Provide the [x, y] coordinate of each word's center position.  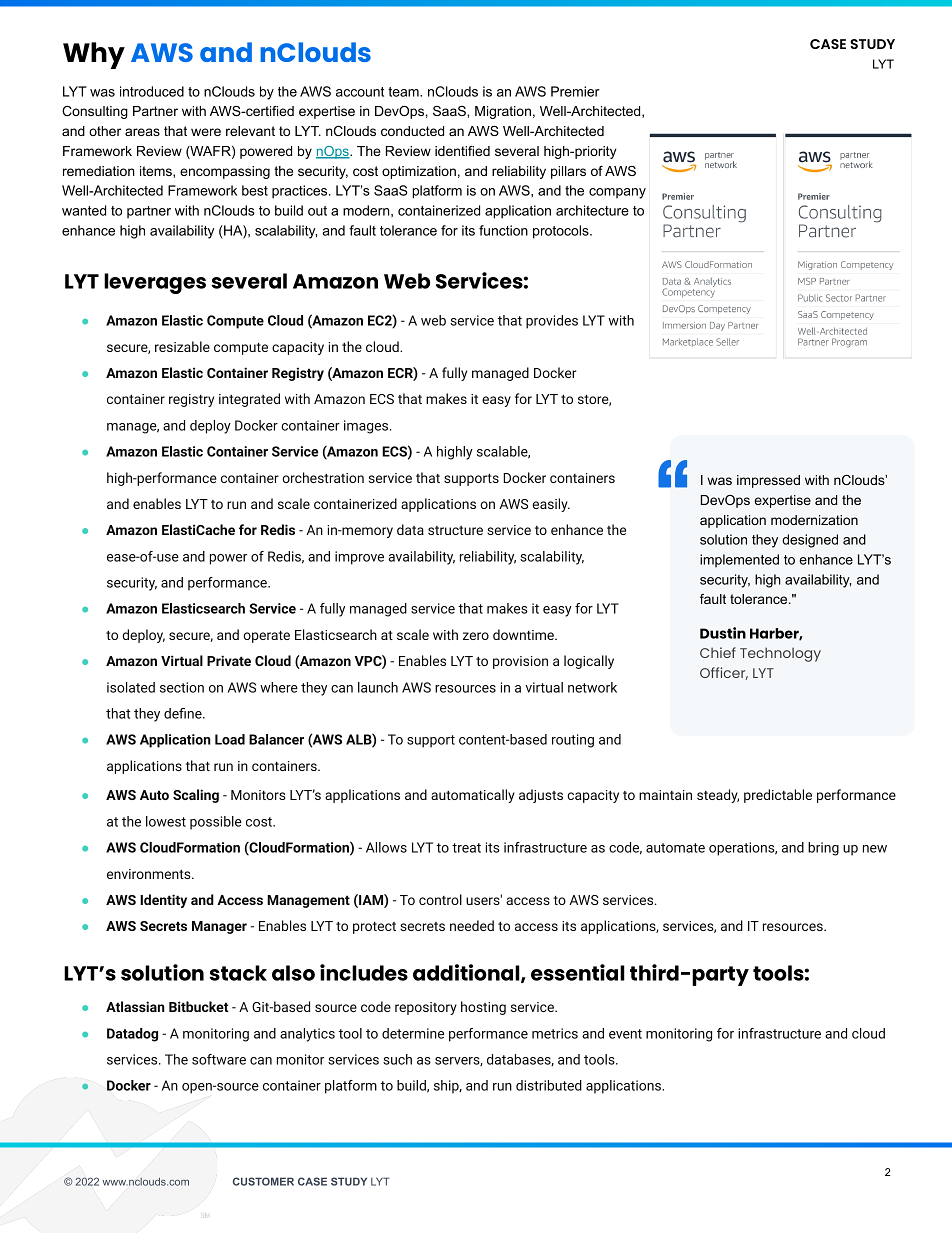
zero [476, 636]
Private [229, 660]
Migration [503, 112]
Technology [780, 654]
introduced [152, 91]
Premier [575, 91]
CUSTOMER [263, 1181]
